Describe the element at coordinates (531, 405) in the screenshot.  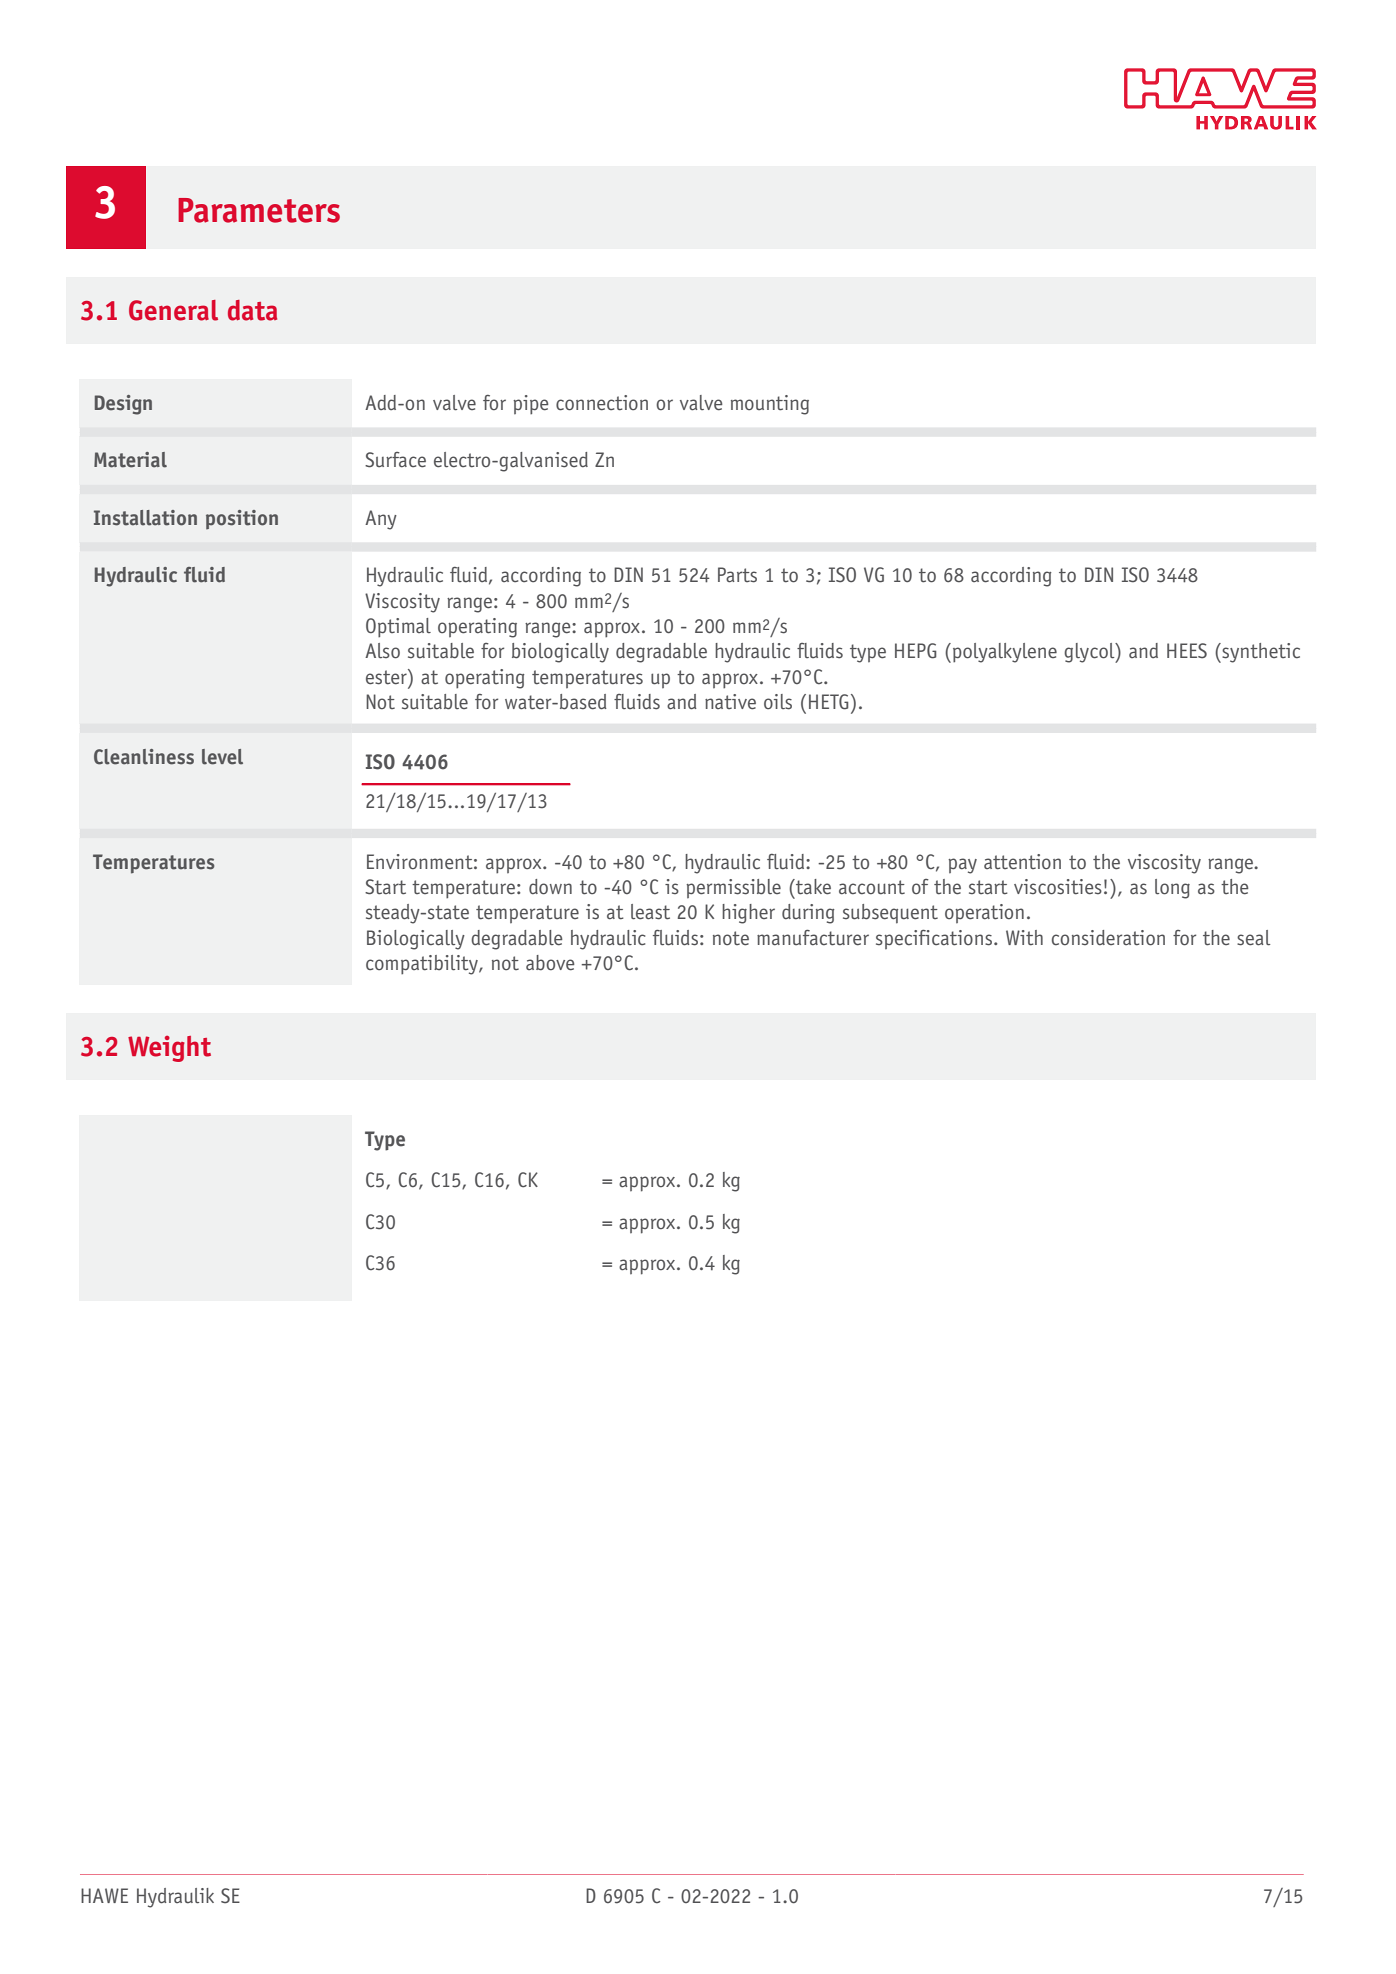
I see `pipe` at that location.
